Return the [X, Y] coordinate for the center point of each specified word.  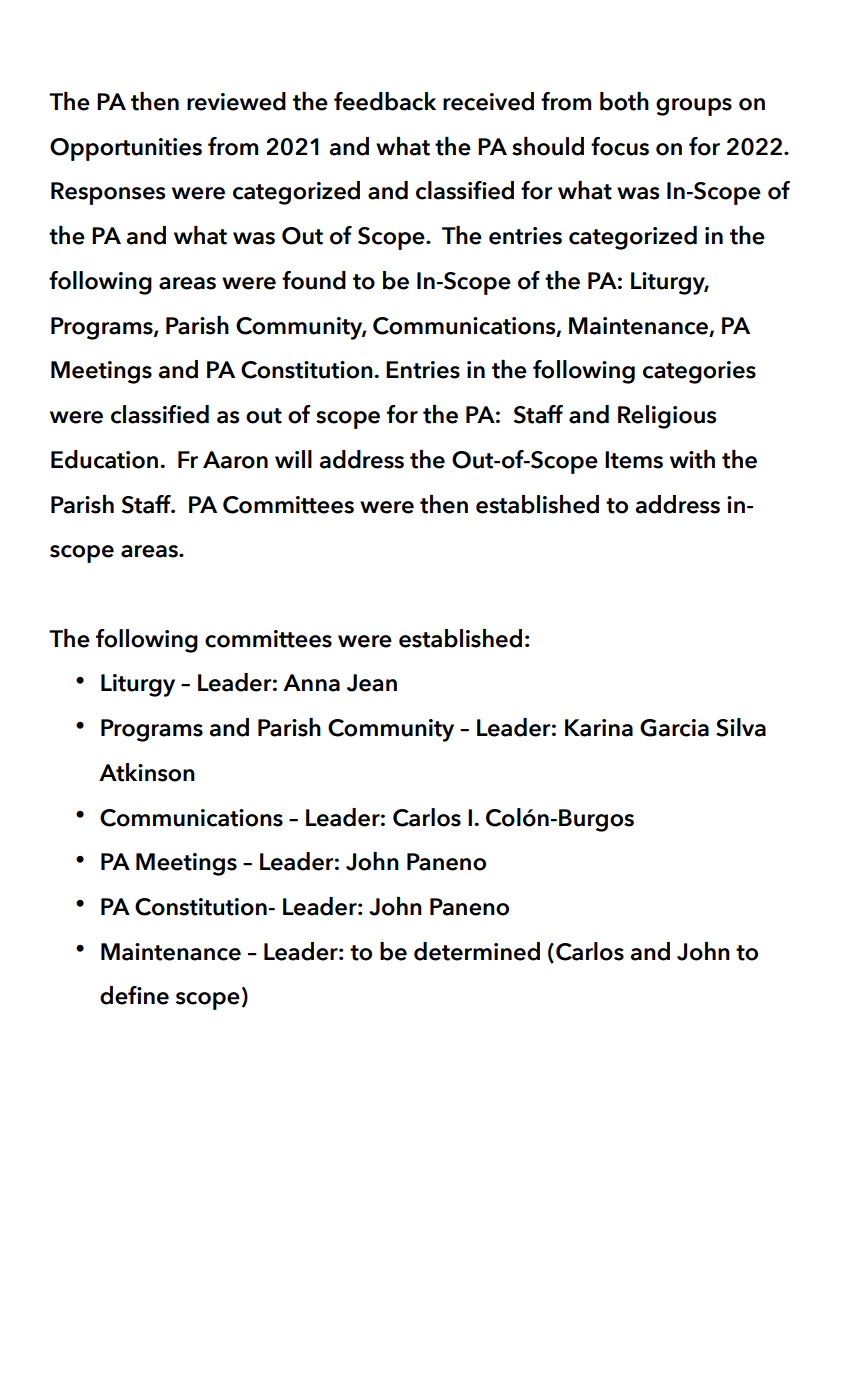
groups [694, 107]
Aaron [235, 460]
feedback [385, 101]
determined [477, 951]
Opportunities [126, 149]
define [134, 995]
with [692, 459]
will [293, 459]
